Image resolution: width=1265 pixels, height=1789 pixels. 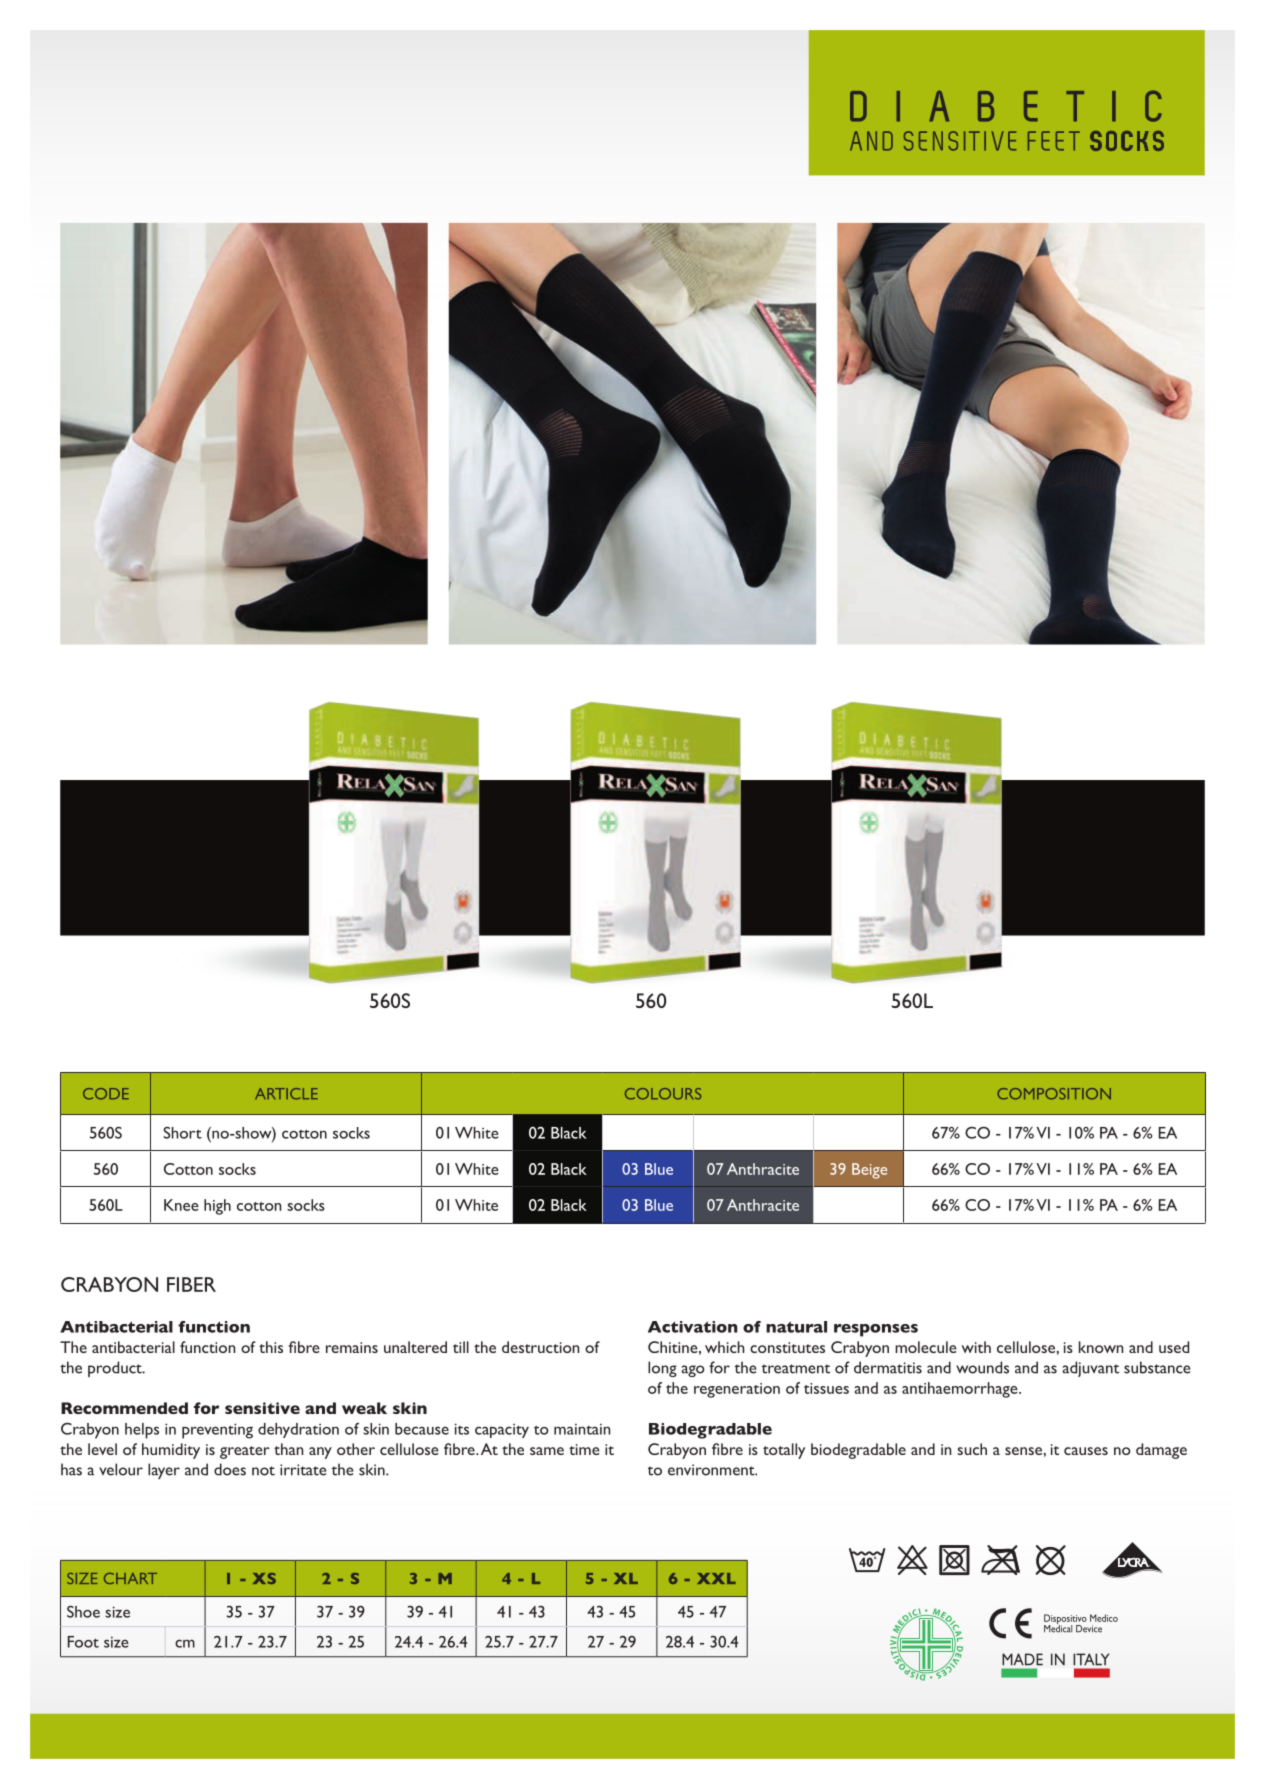 What do you see at coordinates (876, 1330) in the screenshot?
I see `responses` at bounding box center [876, 1330].
